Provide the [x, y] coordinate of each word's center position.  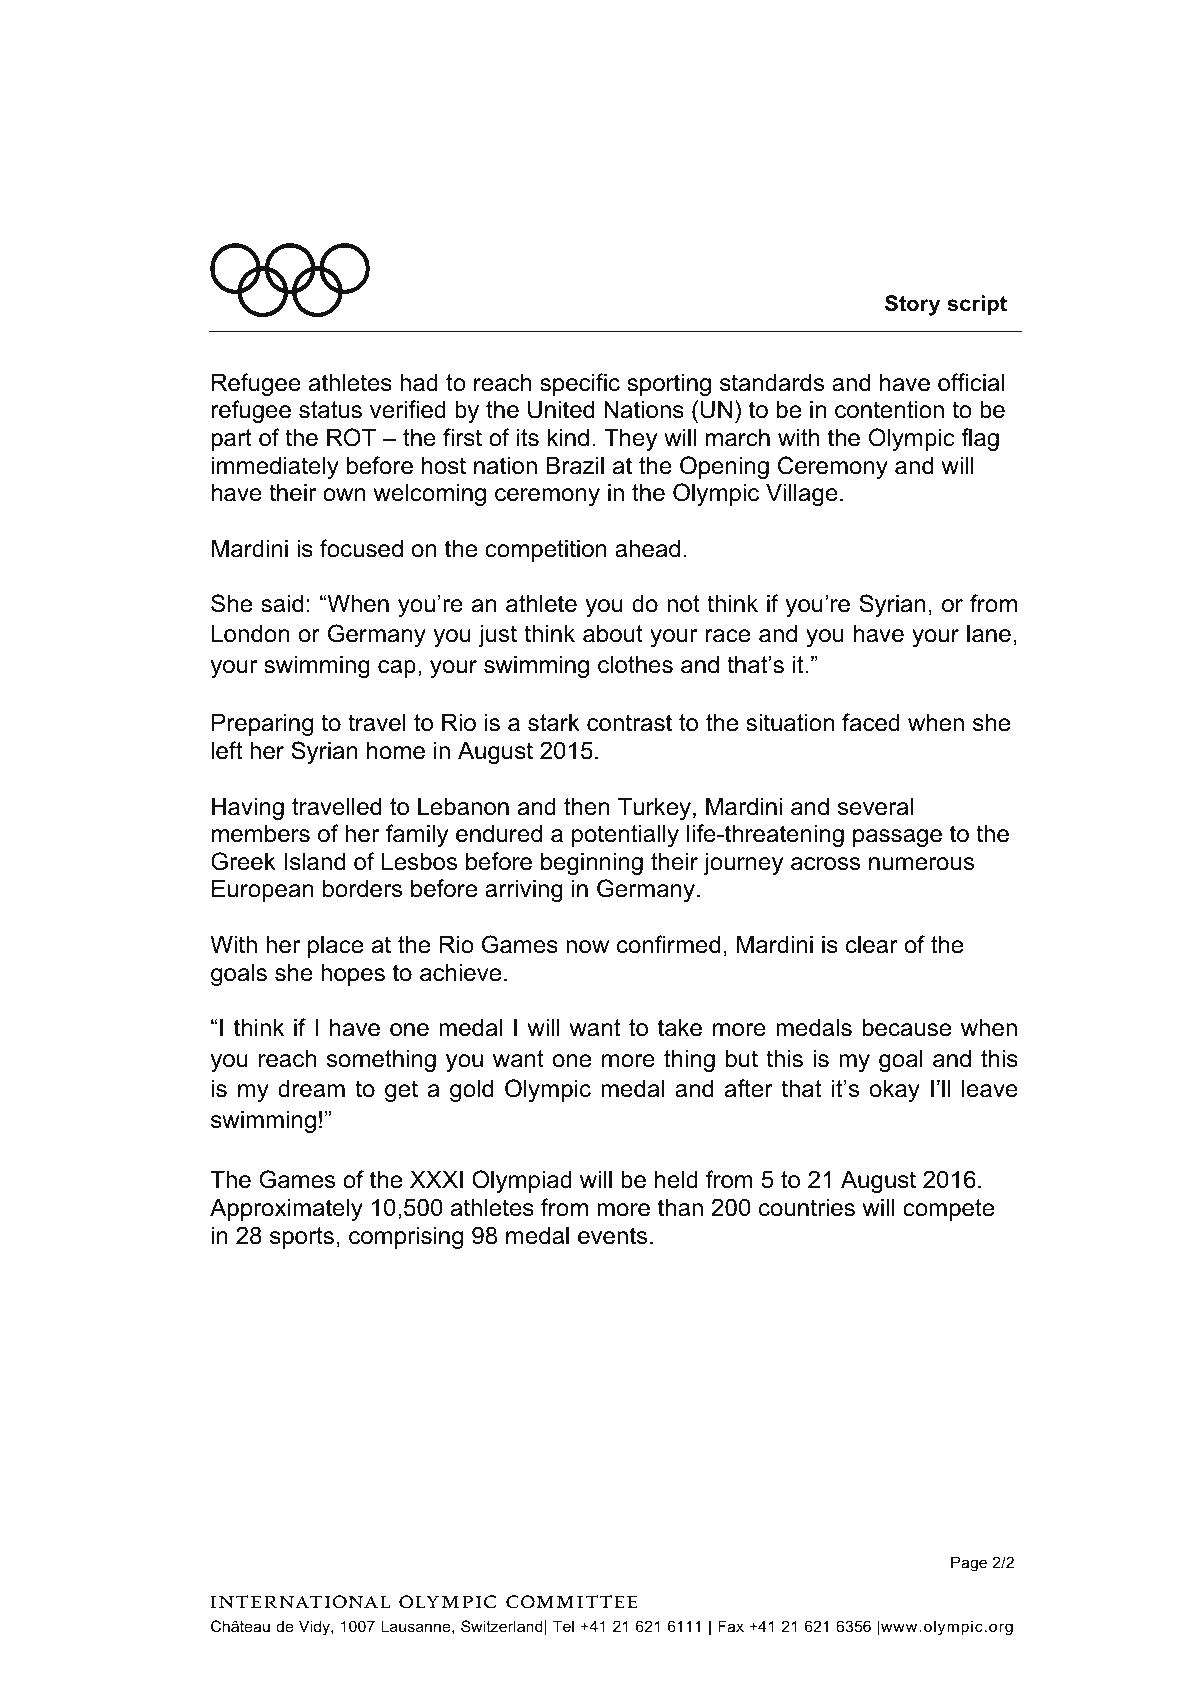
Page [969, 1564]
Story [912, 305]
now [587, 947]
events [612, 1236]
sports [302, 1238]
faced [871, 722]
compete [948, 1210]
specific [580, 384]
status [330, 410]
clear [872, 944]
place [335, 946]
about [613, 633]
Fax [731, 1626]
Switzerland [502, 1626]
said [282, 603]
